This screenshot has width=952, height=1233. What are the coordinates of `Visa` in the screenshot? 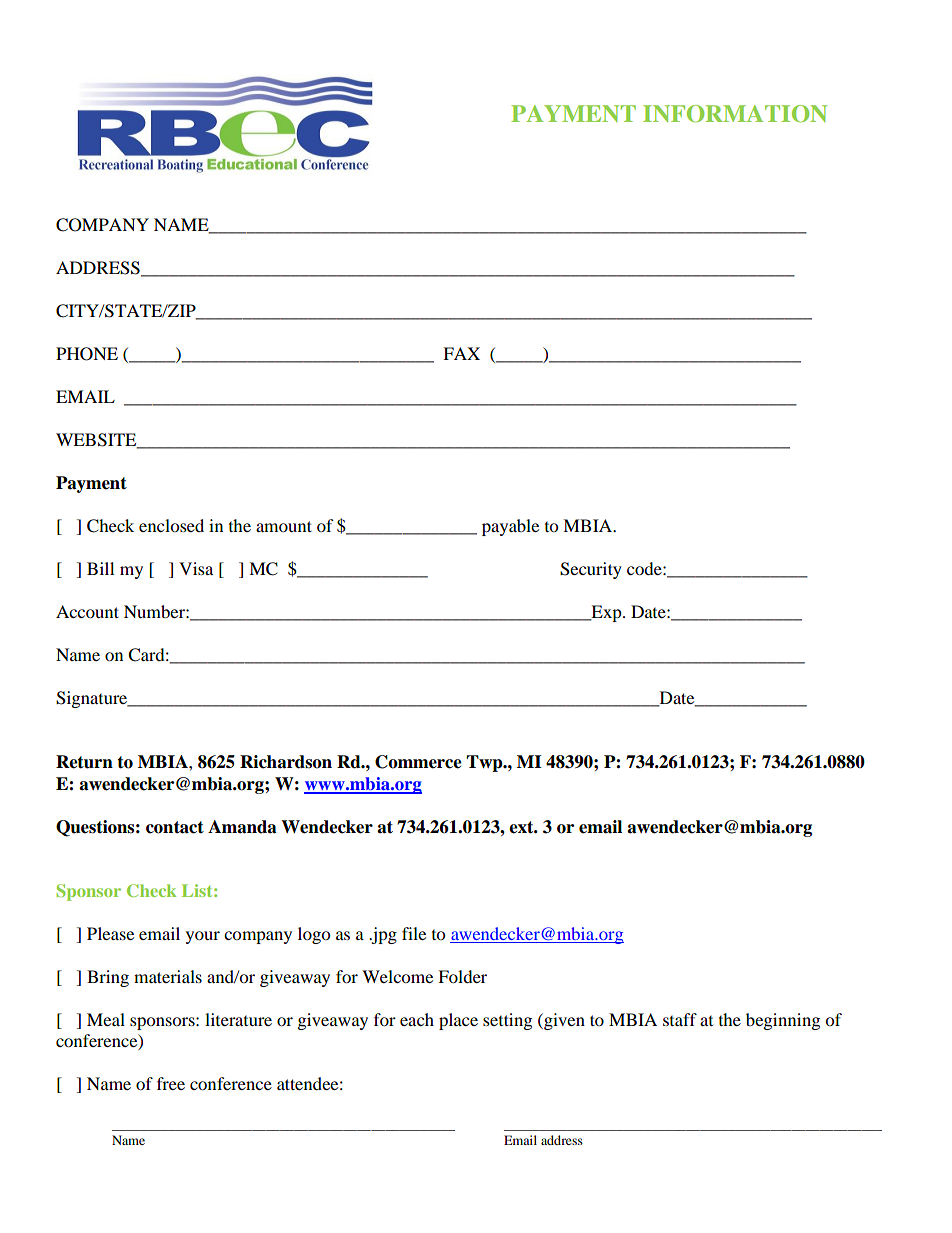 It's located at (196, 568).
